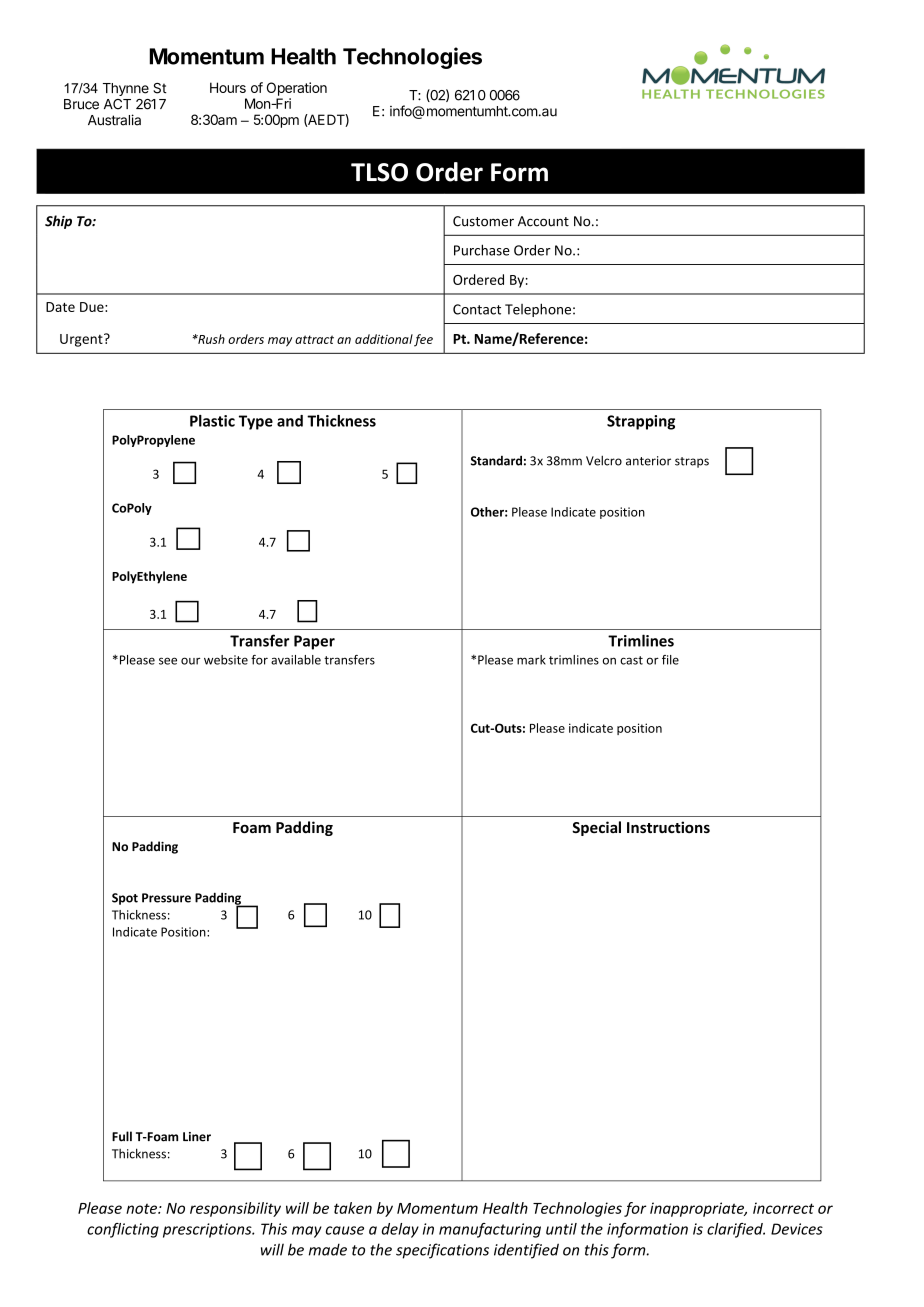  I want to click on inappropriate, so click(698, 1209).
